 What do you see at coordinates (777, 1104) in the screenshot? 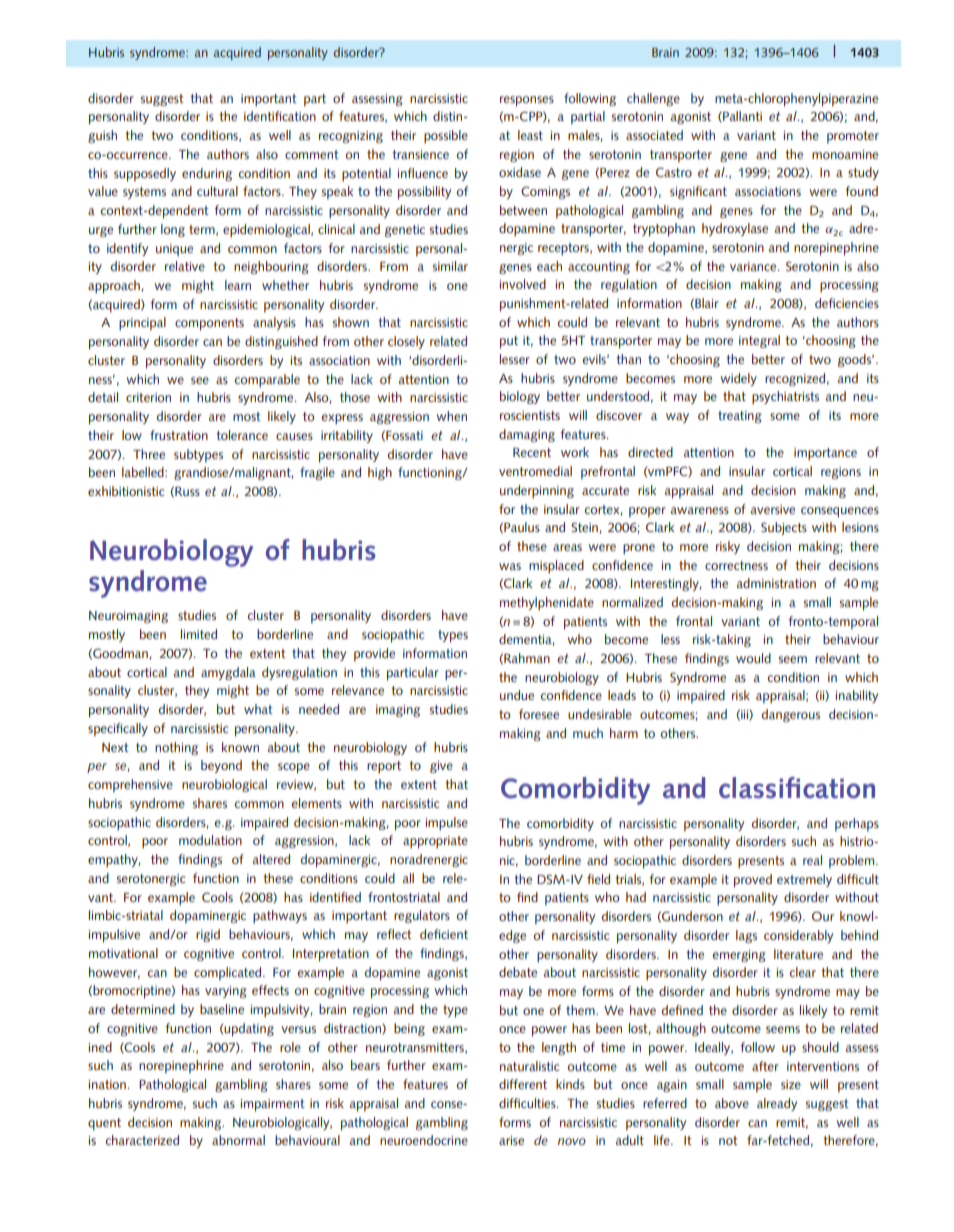
I see `already` at bounding box center [777, 1104].
